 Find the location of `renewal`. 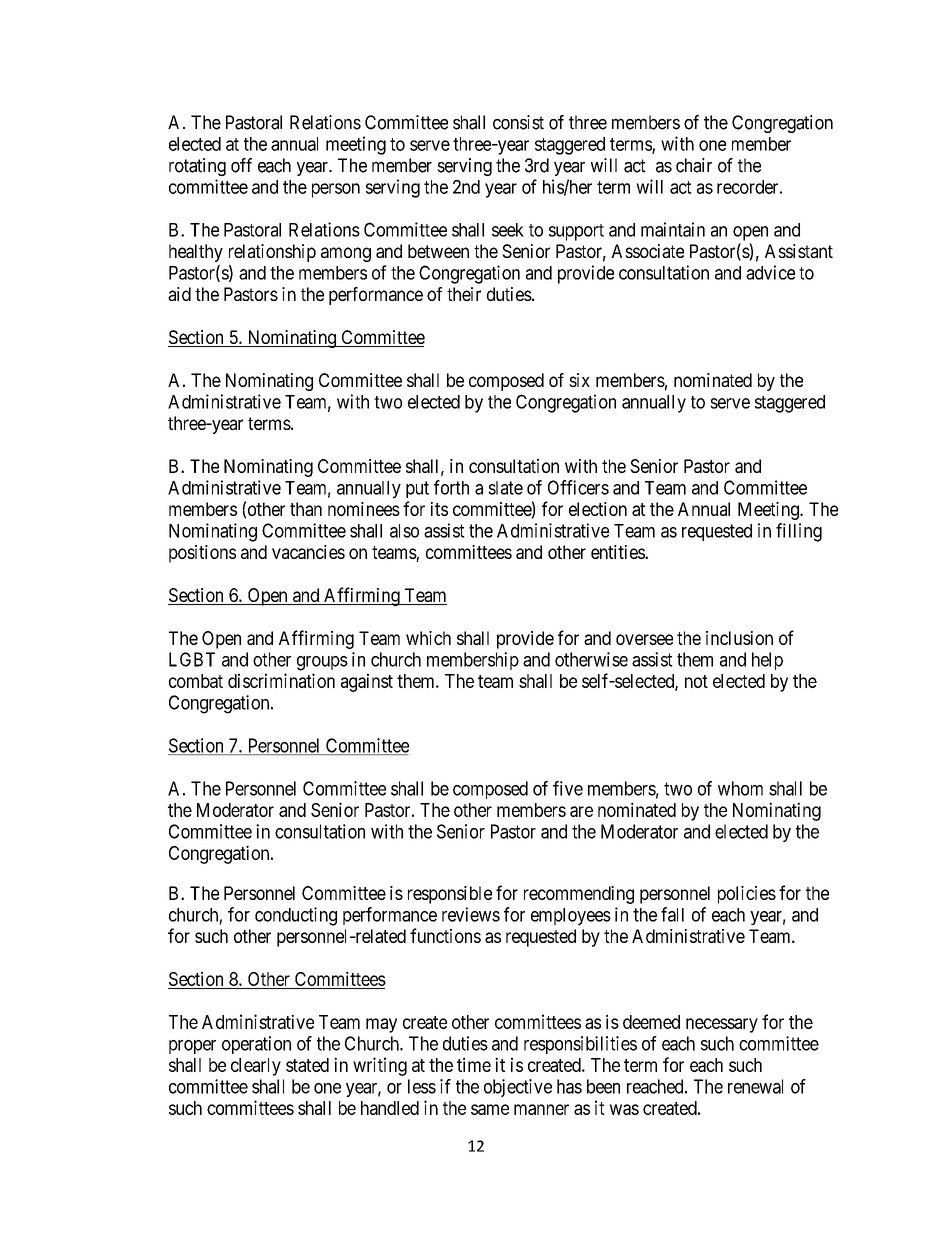

renewal is located at coordinates (755, 1086).
